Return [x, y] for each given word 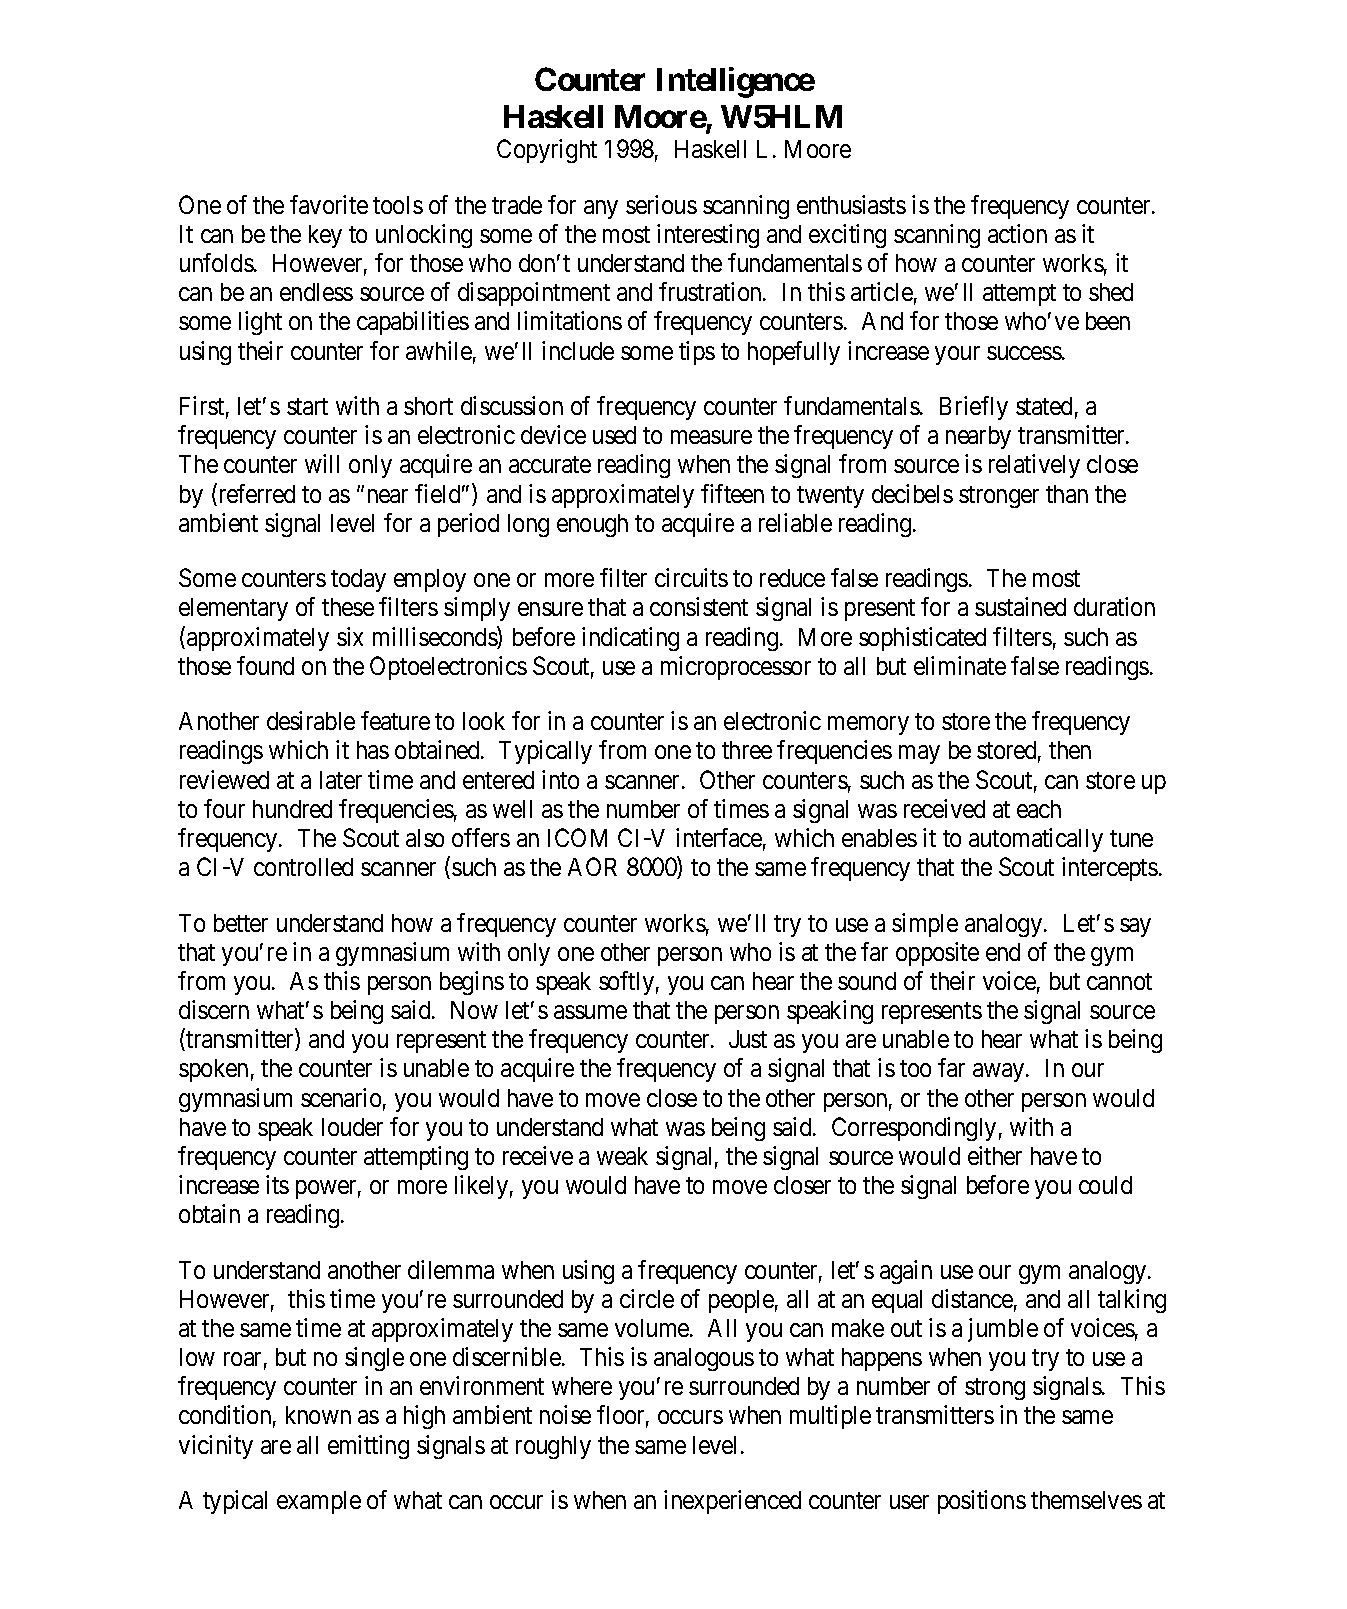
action [1017, 233]
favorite [329, 204]
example [319, 1502]
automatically [1036, 840]
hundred [292, 809]
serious [661, 204]
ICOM [577, 837]
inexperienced [732, 1502]
